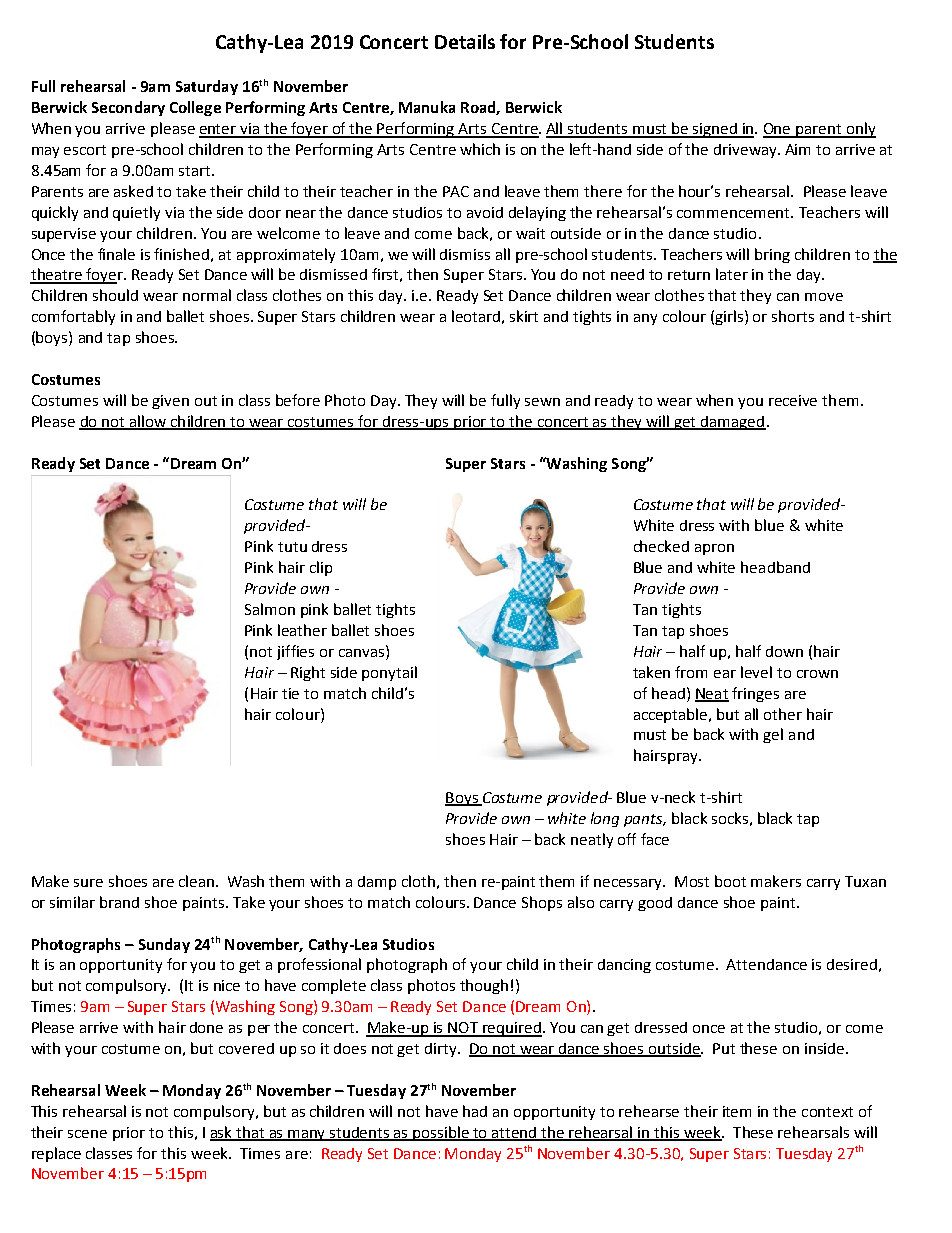  I want to click on item, so click(737, 1111).
